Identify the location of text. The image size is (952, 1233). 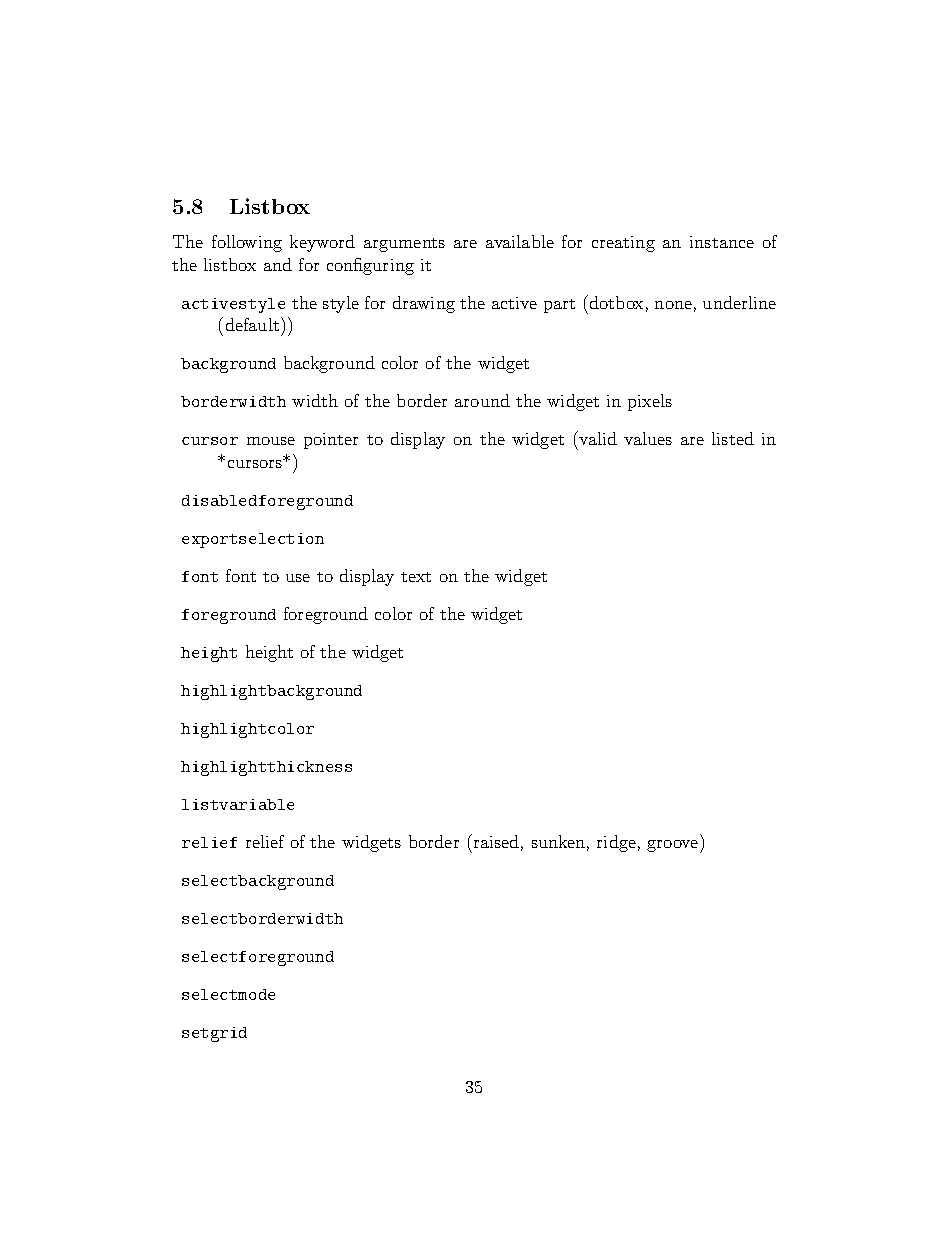
(416, 577).
